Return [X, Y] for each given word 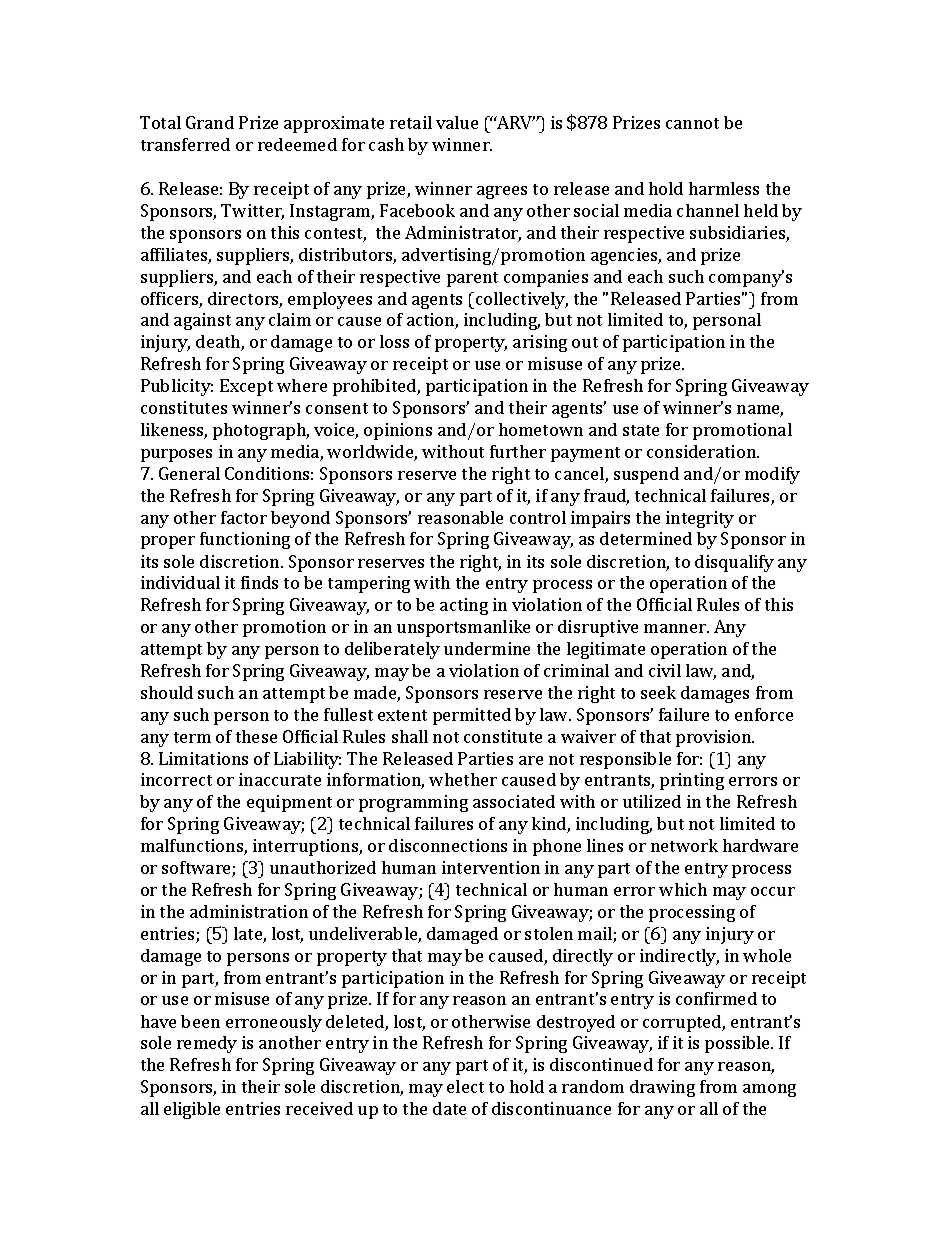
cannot [692, 123]
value [457, 122]
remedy [207, 1044]
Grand [210, 122]
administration [249, 911]
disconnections [448, 845]
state [641, 430]
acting [464, 606]
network [684, 845]
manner [676, 628]
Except [246, 387]
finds [259, 582]
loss [394, 341]
